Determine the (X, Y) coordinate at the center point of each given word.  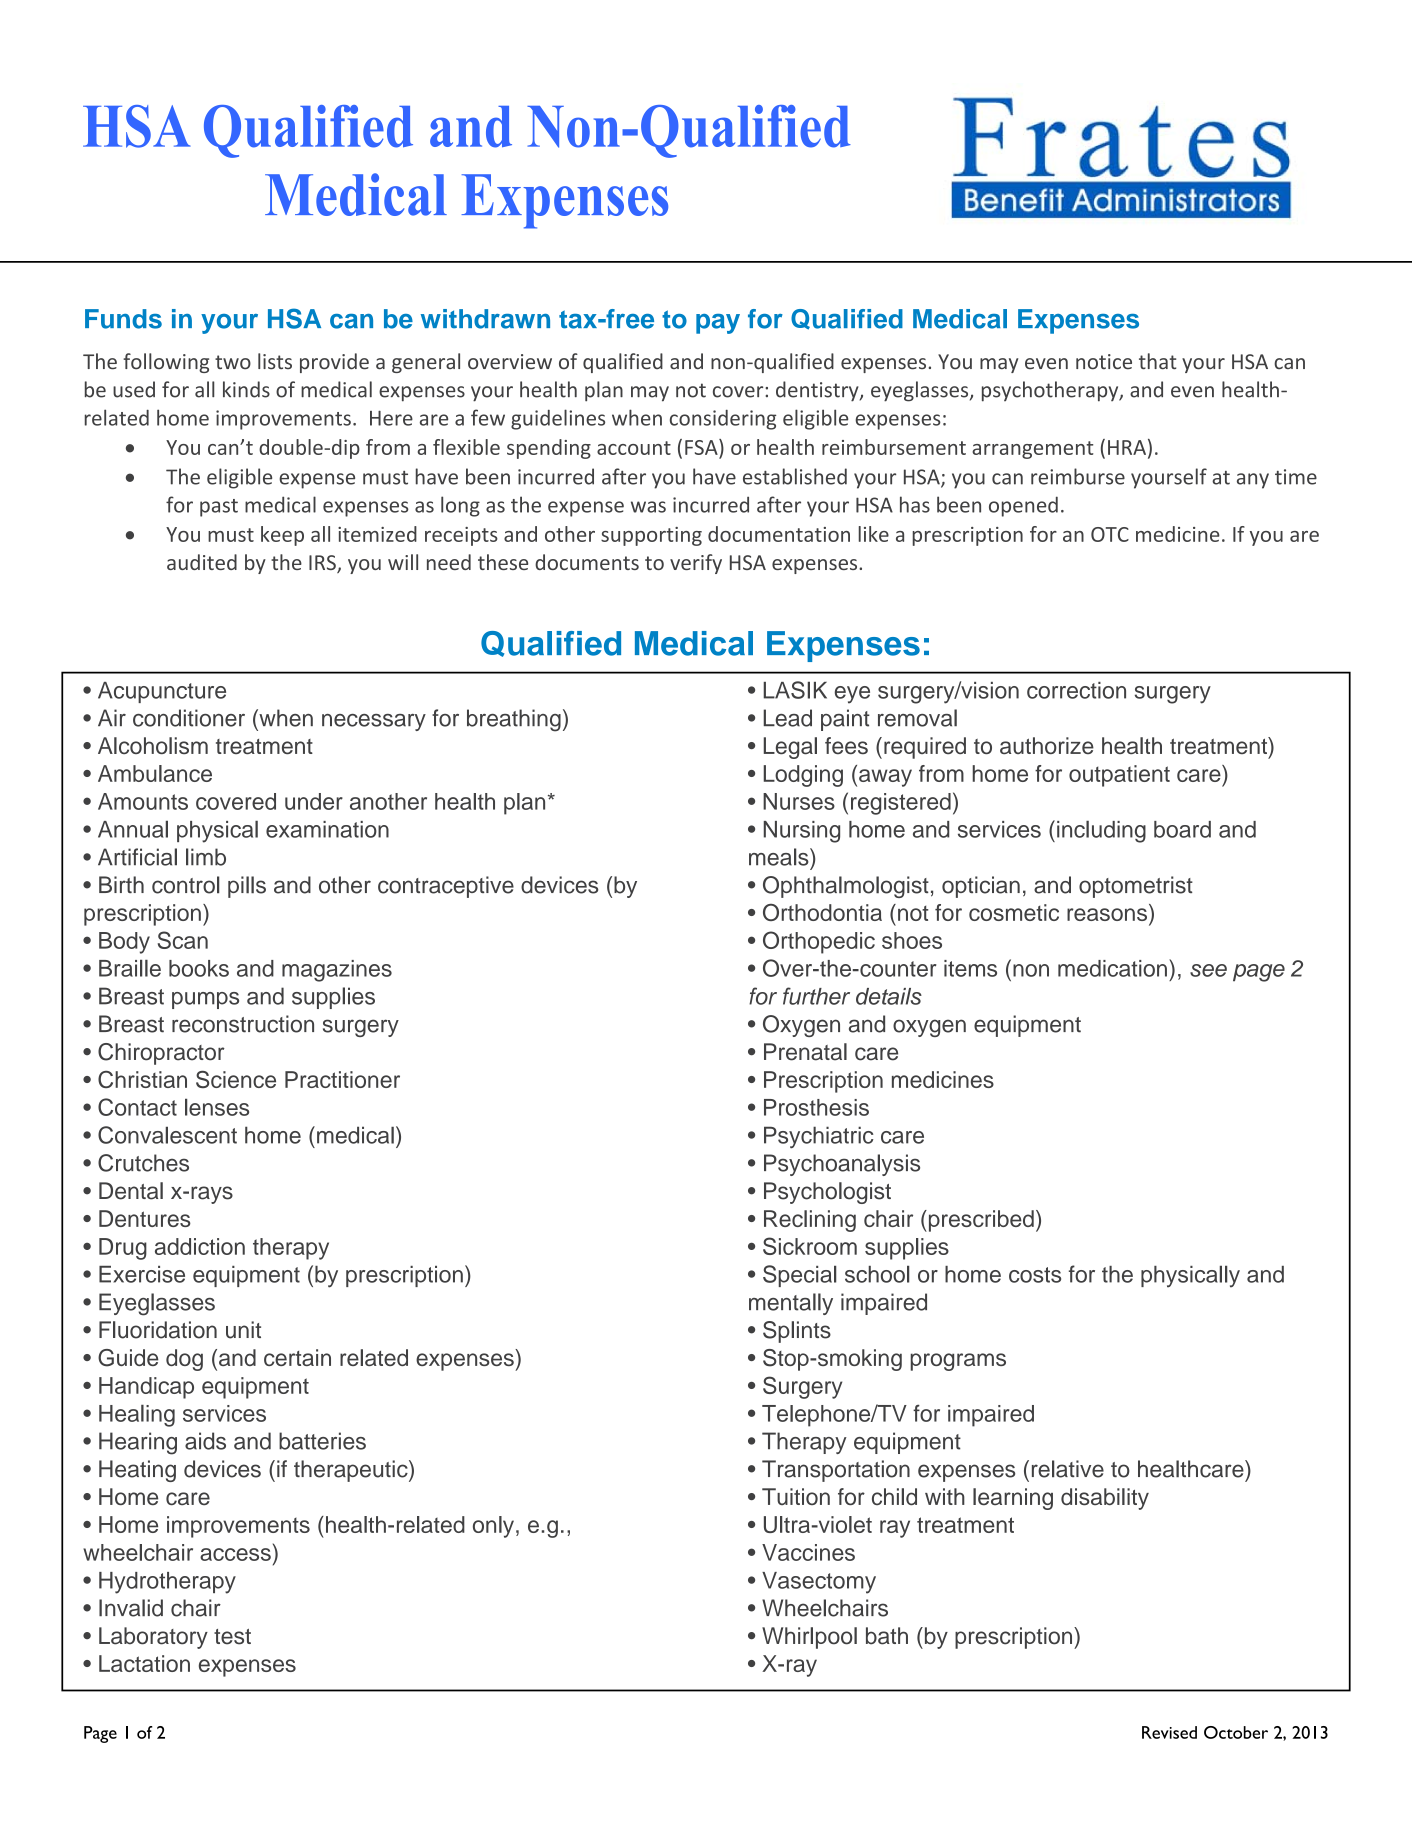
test (232, 1637)
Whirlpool (809, 1638)
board (1182, 829)
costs (1035, 1275)
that (1157, 361)
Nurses (799, 801)
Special (799, 1276)
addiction (200, 1246)
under (314, 801)
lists (275, 361)
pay (718, 324)
